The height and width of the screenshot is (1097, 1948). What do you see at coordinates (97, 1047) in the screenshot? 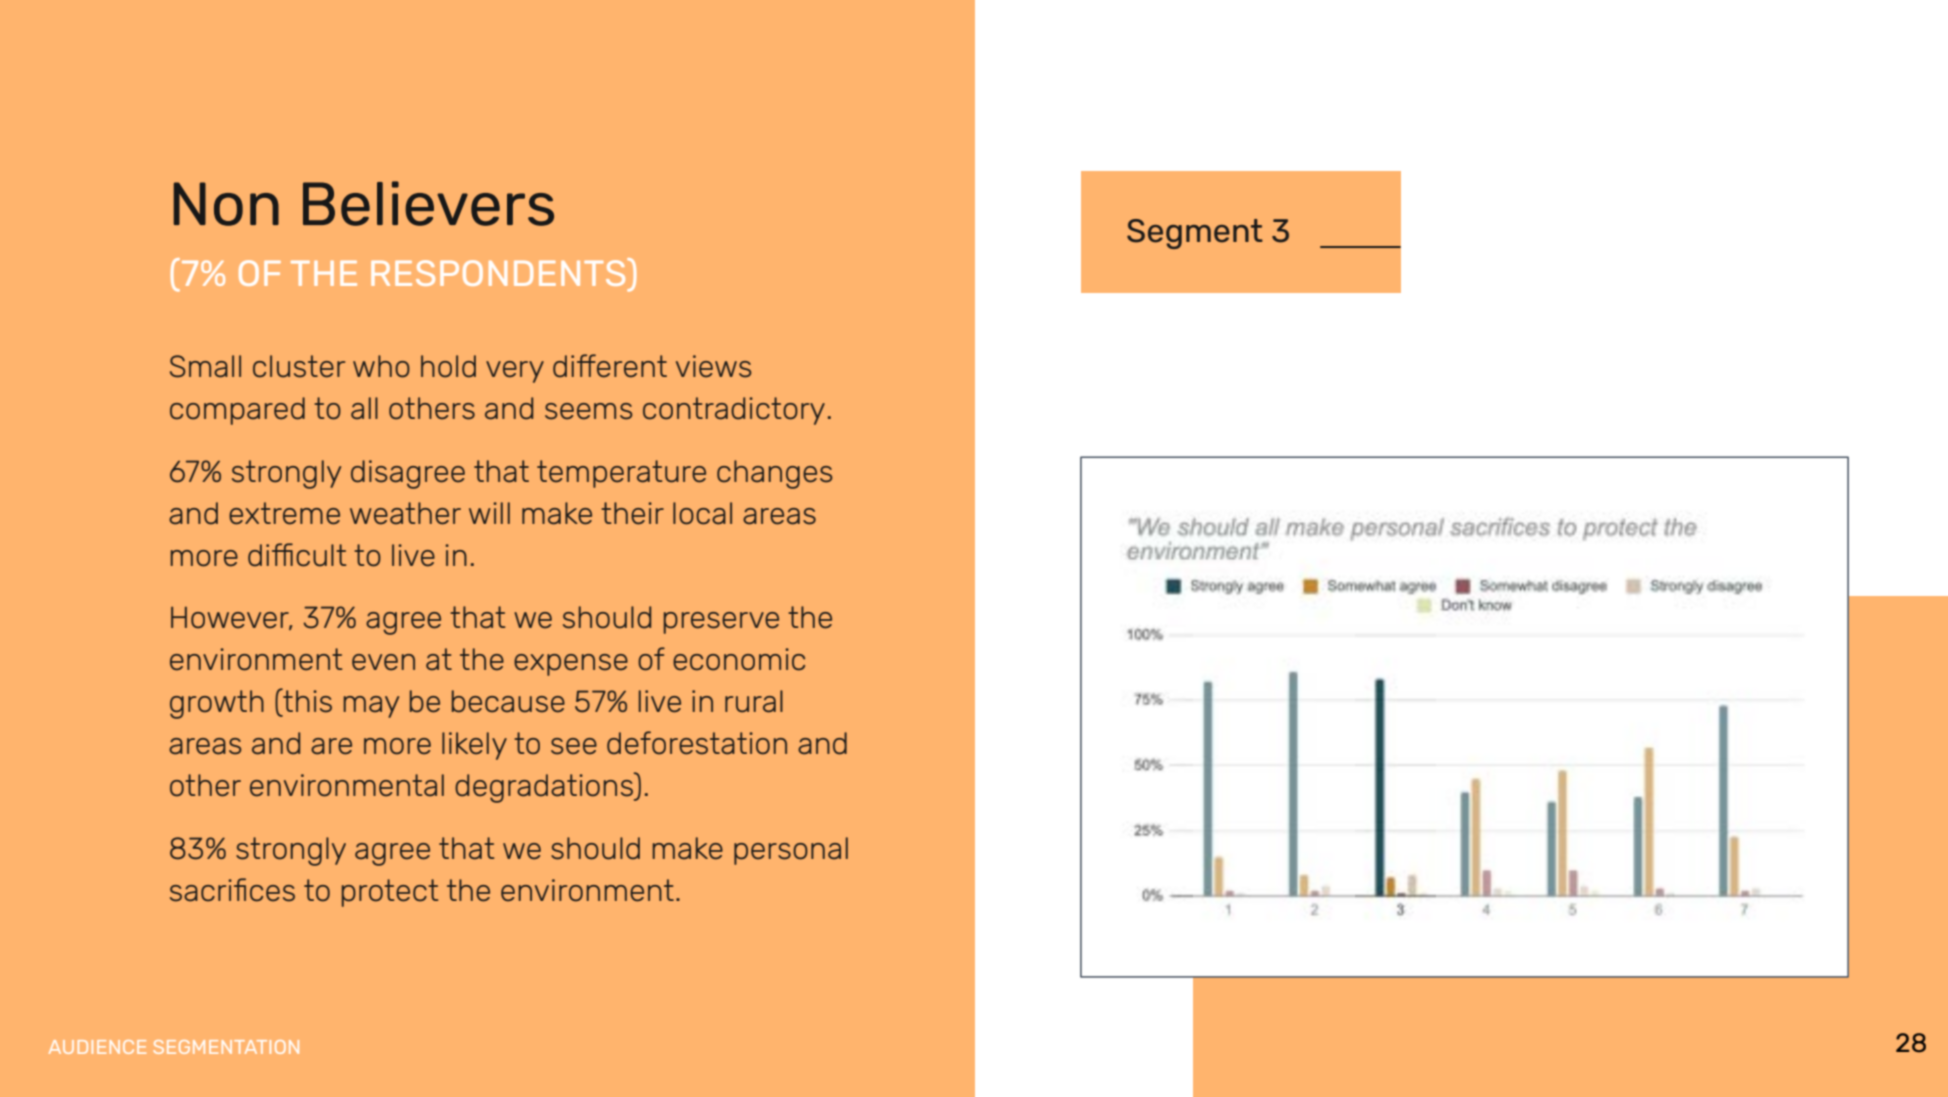
I see `AUDIENCE` at bounding box center [97, 1047].
